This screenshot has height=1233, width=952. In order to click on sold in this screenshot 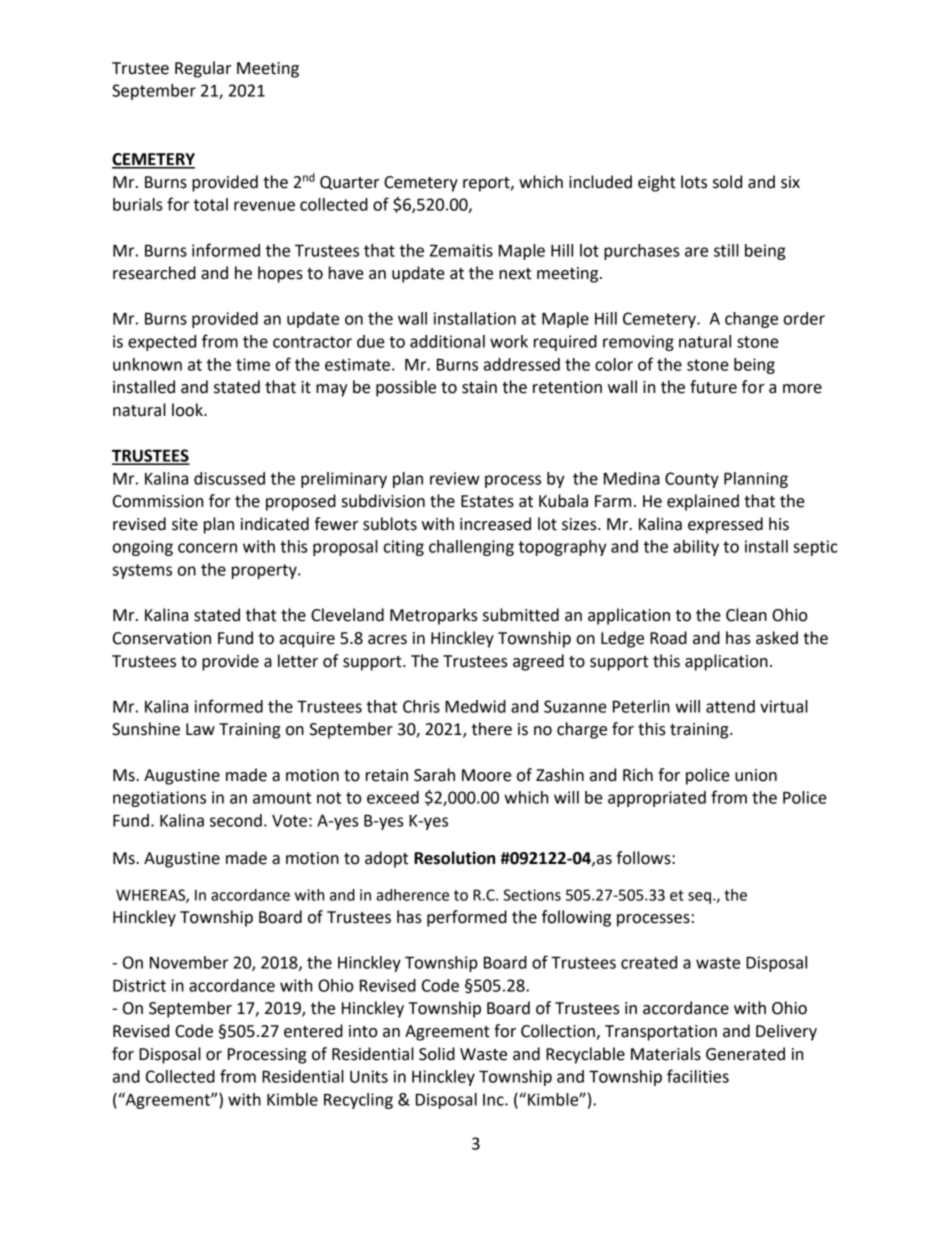, I will do `click(727, 182)`.
